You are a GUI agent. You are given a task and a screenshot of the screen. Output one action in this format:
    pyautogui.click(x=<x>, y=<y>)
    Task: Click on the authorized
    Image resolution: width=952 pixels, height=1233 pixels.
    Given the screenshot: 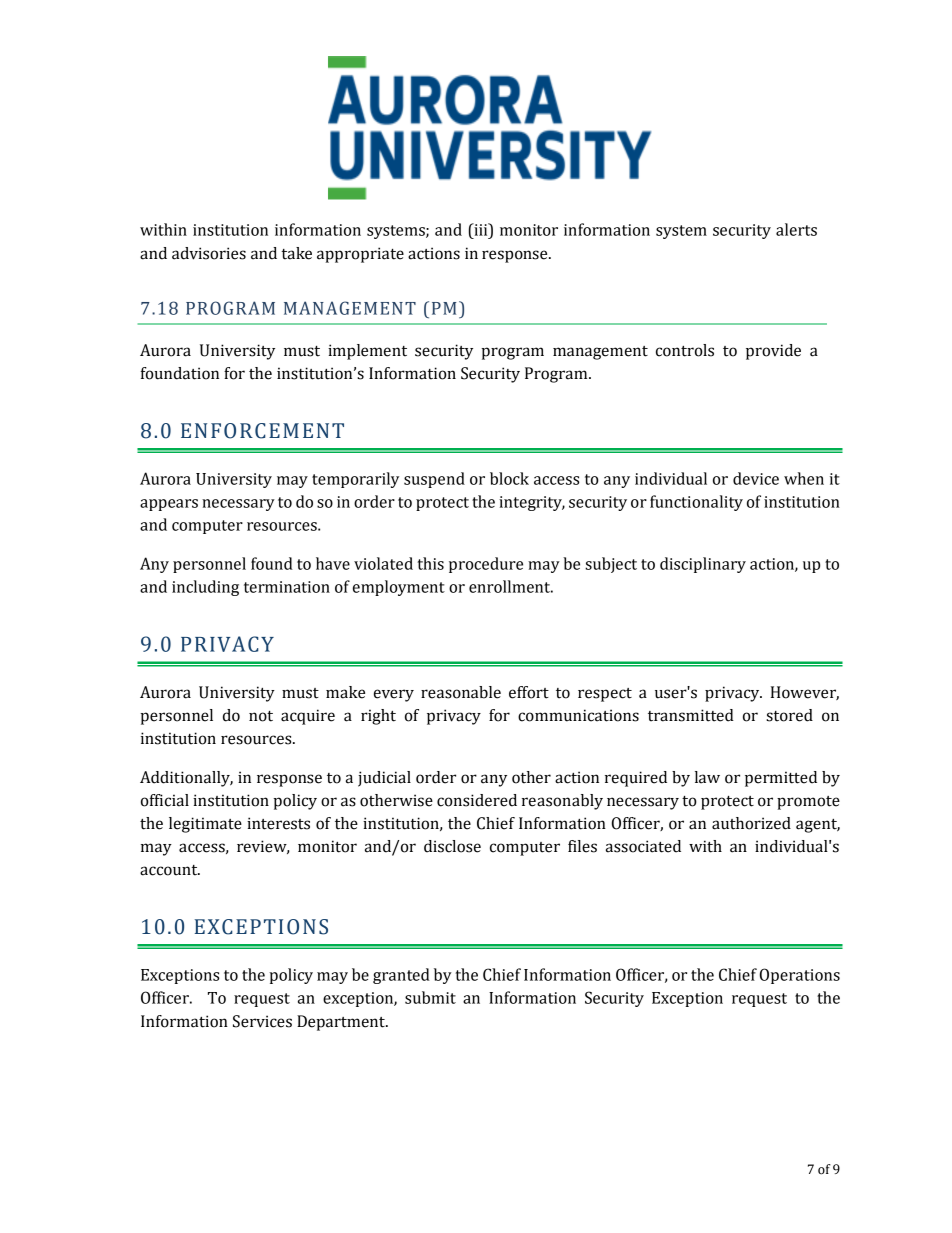 What is the action you would take?
    pyautogui.click(x=751, y=823)
